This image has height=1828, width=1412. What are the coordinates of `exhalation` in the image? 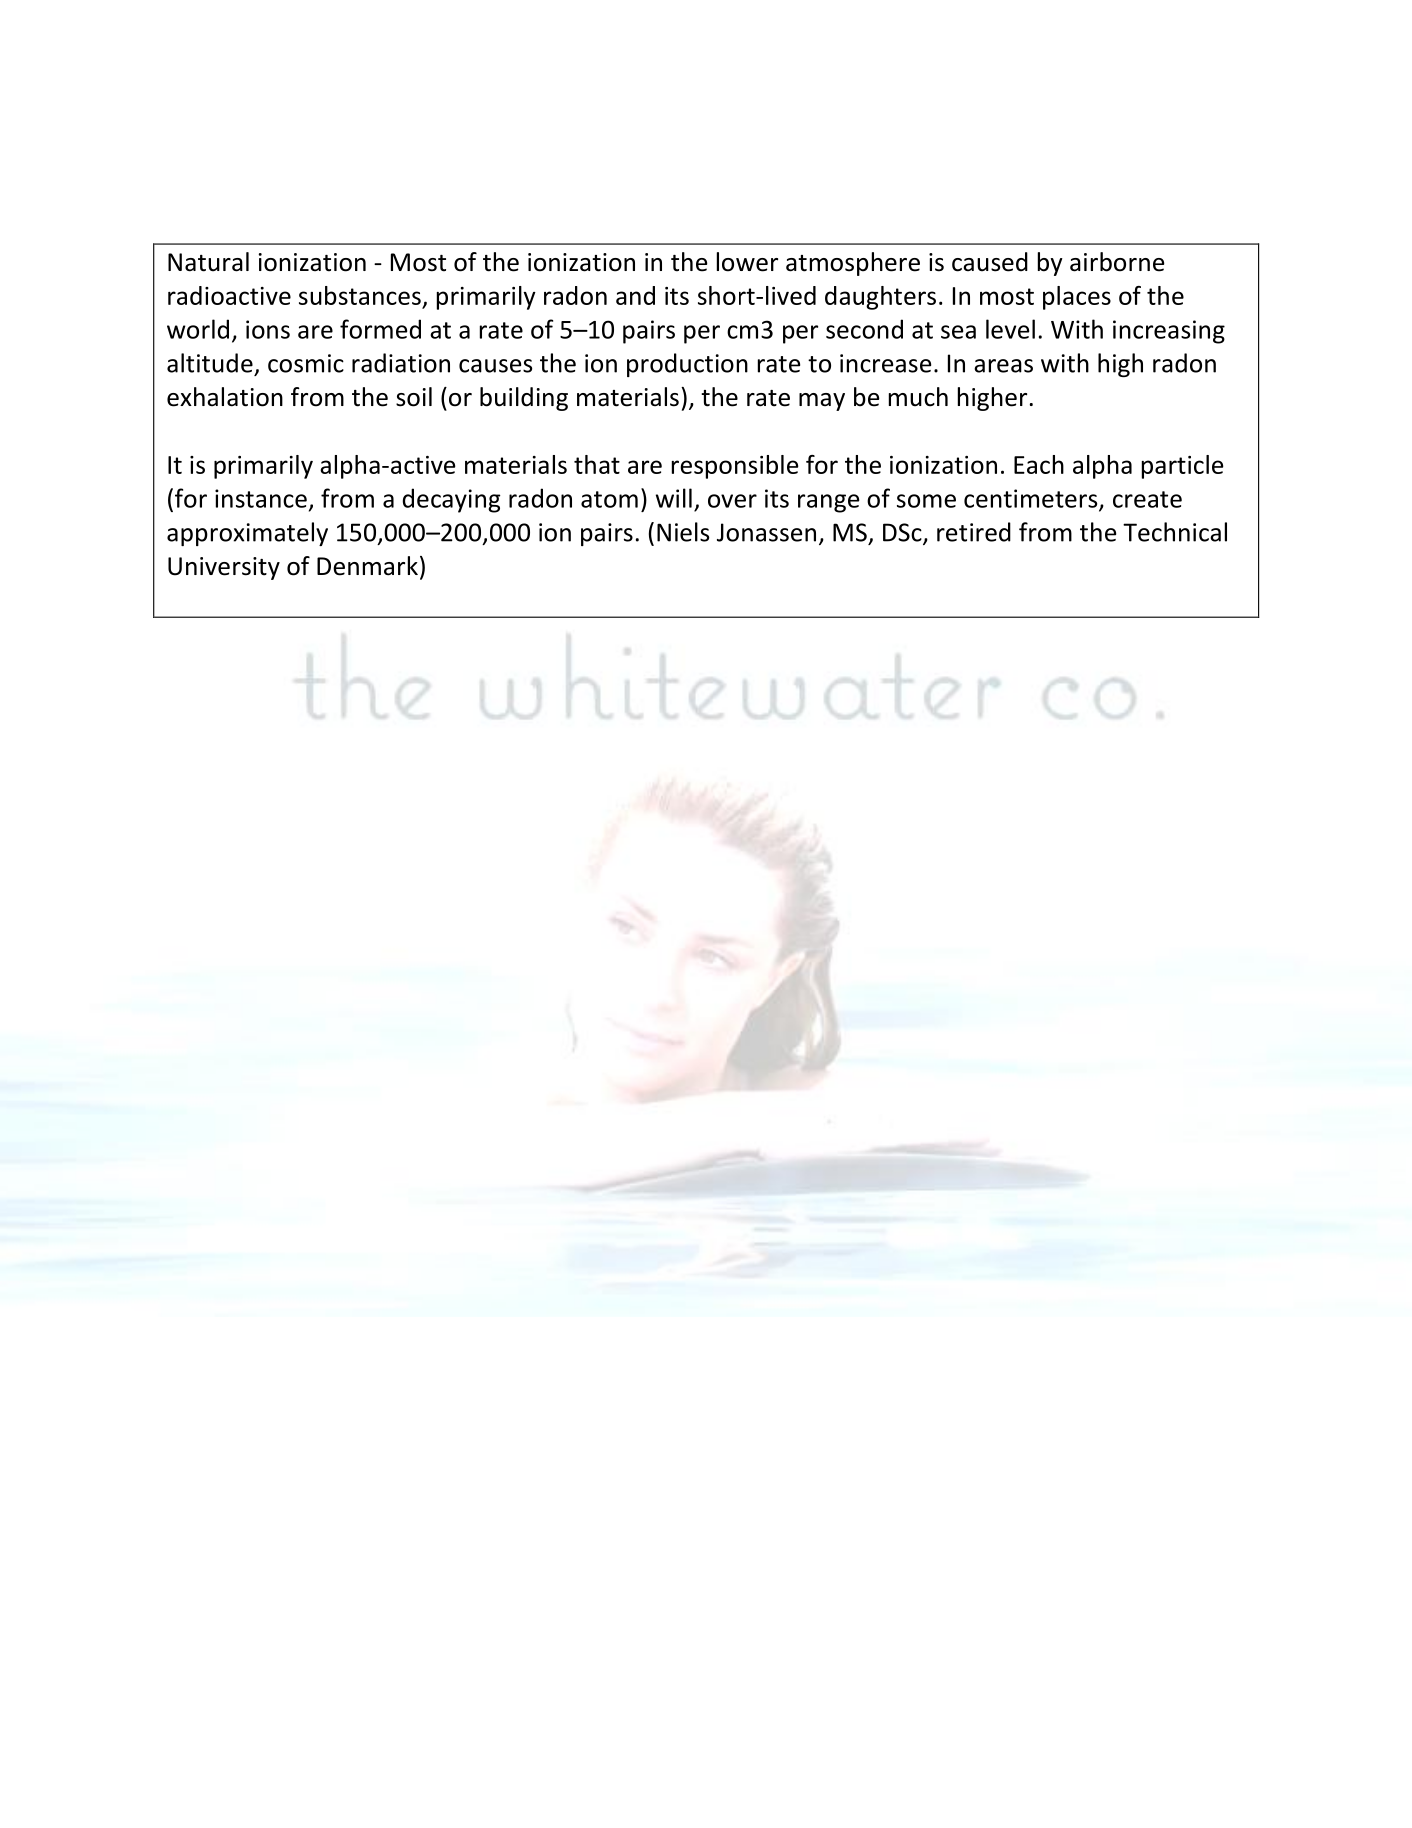 It's located at (225, 397).
